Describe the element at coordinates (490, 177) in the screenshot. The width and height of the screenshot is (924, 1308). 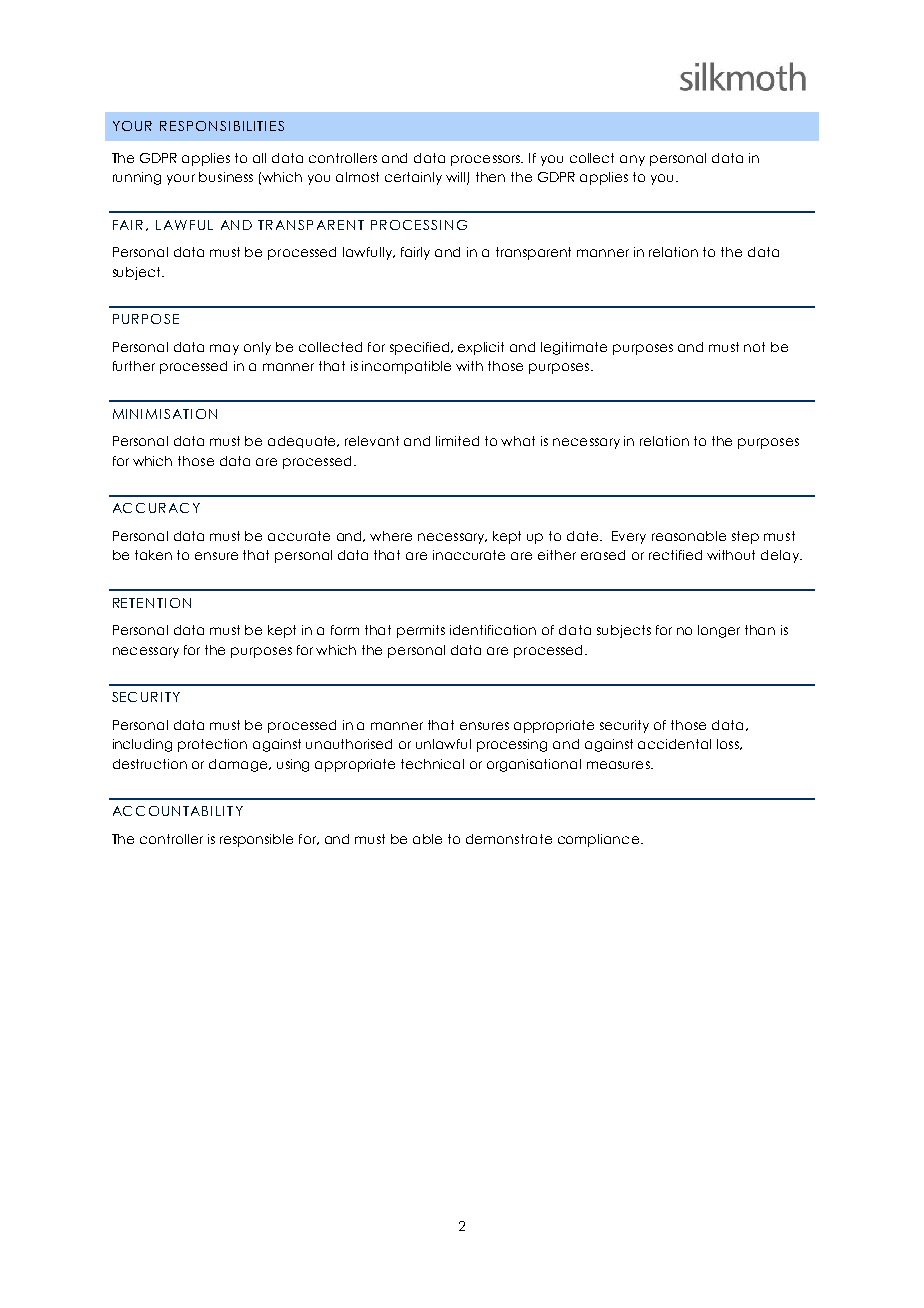
I see `then` at that location.
